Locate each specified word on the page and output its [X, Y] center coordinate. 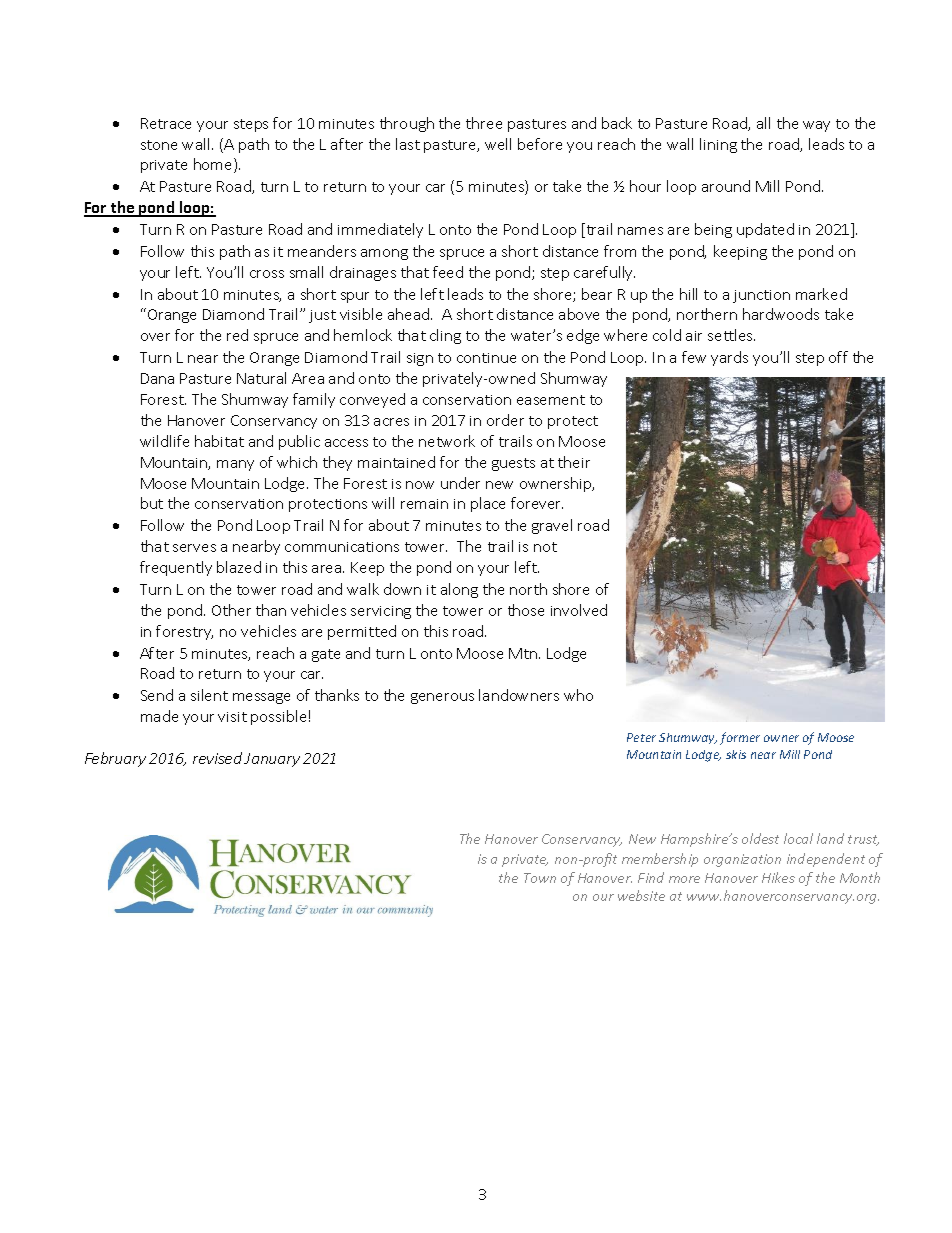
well [498, 144]
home [214, 165]
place [488, 504]
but [152, 503]
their [574, 462]
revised [217, 758]
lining [718, 145]
